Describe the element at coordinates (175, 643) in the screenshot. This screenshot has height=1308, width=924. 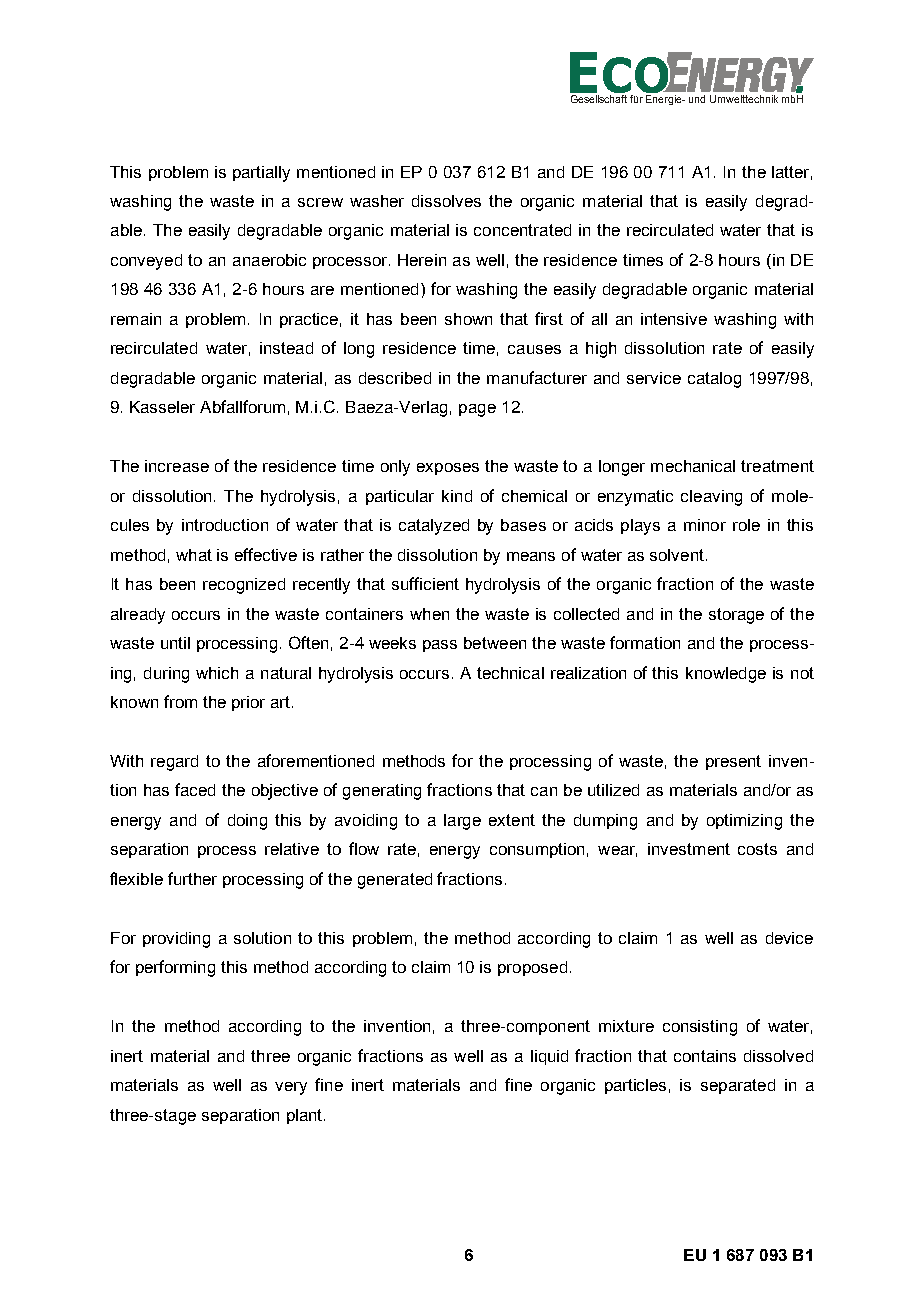
I see `until` at that location.
